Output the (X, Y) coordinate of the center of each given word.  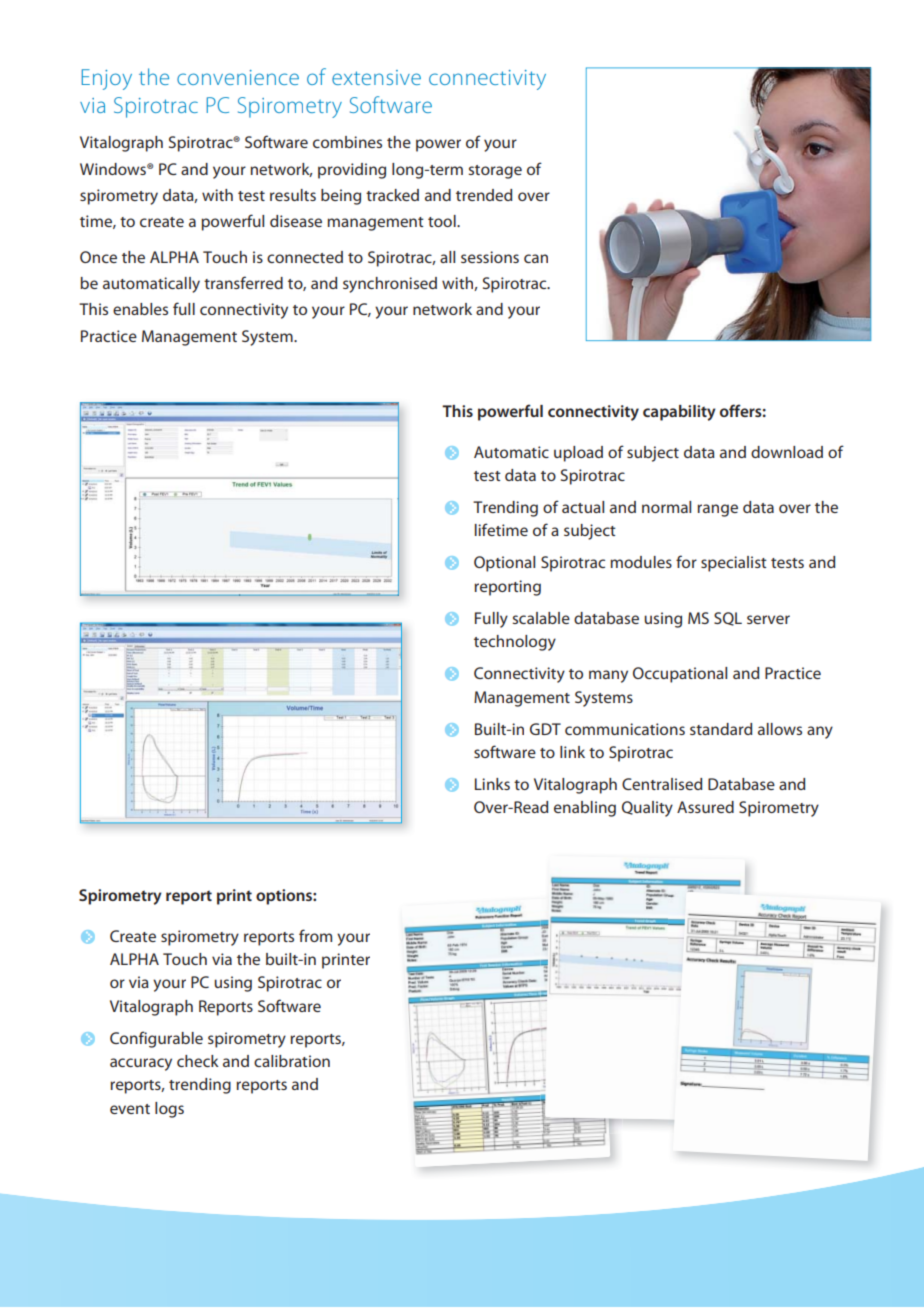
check (198, 1061)
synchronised (390, 285)
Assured (705, 807)
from (315, 935)
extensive (376, 77)
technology (515, 643)
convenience (238, 77)
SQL (728, 619)
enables (140, 309)
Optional (504, 564)
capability (679, 413)
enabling (585, 809)
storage (495, 172)
